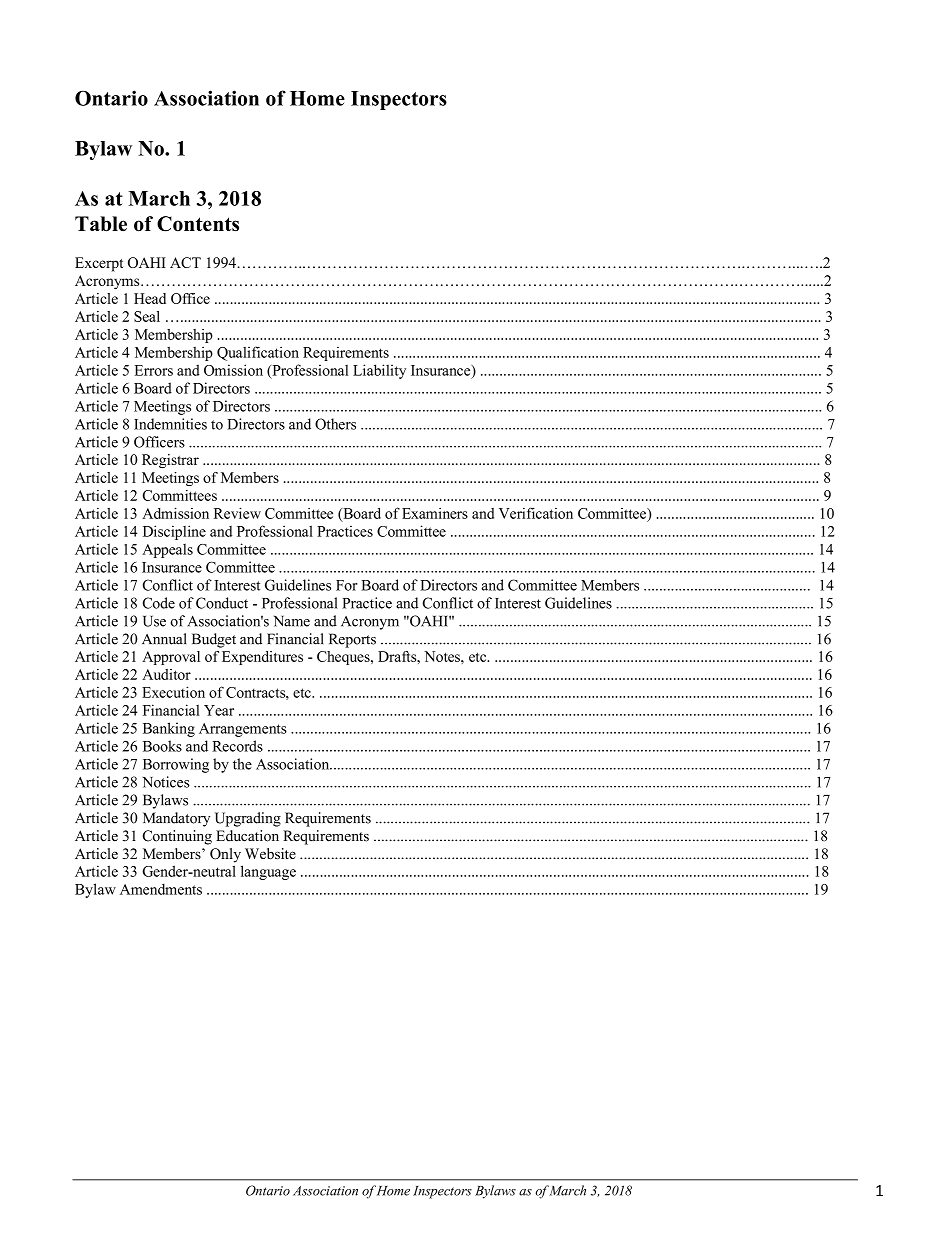  Describe the element at coordinates (162, 746) in the screenshot. I see `Books` at that location.
